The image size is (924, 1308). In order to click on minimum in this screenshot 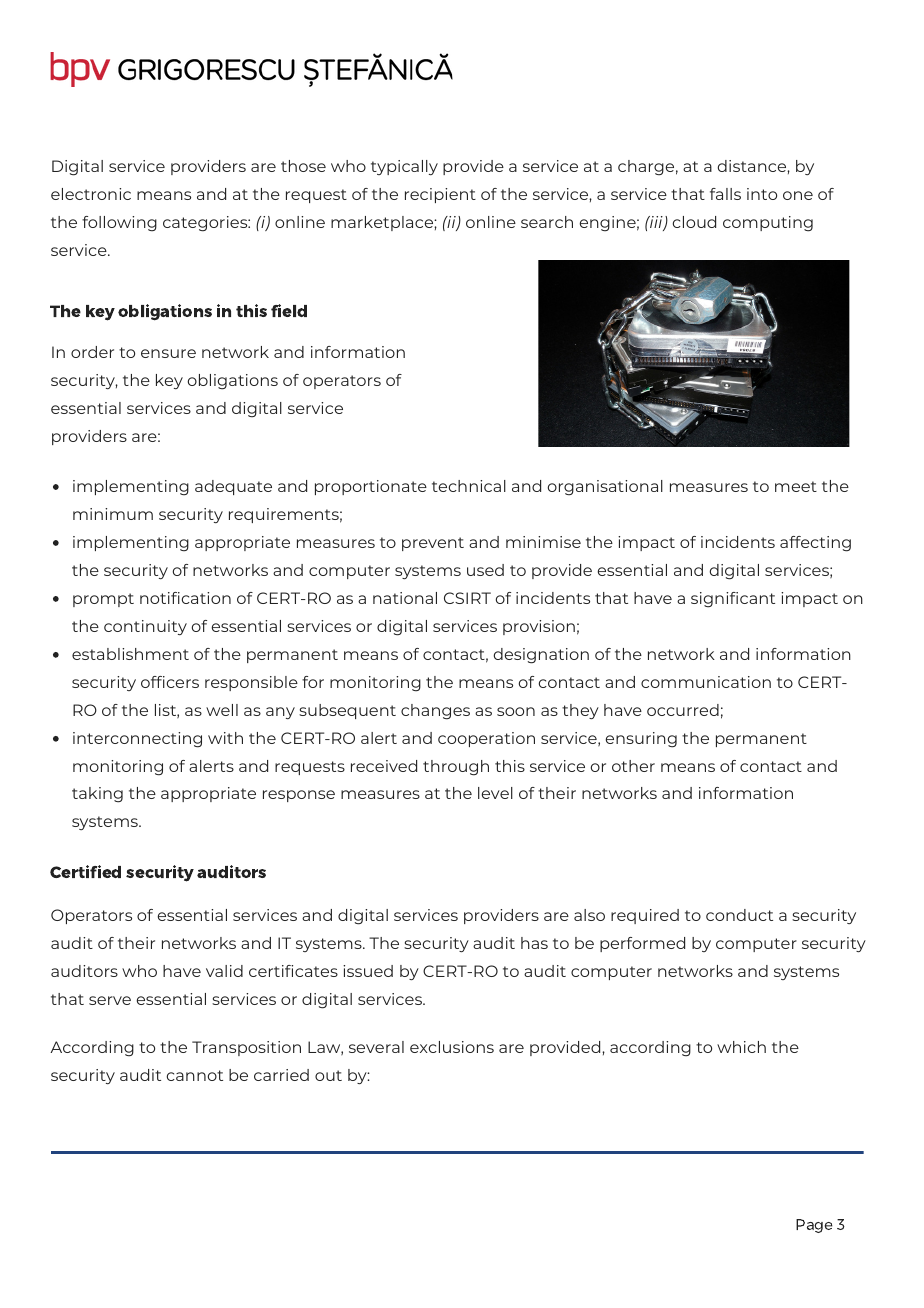, I will do `click(113, 514)`.
